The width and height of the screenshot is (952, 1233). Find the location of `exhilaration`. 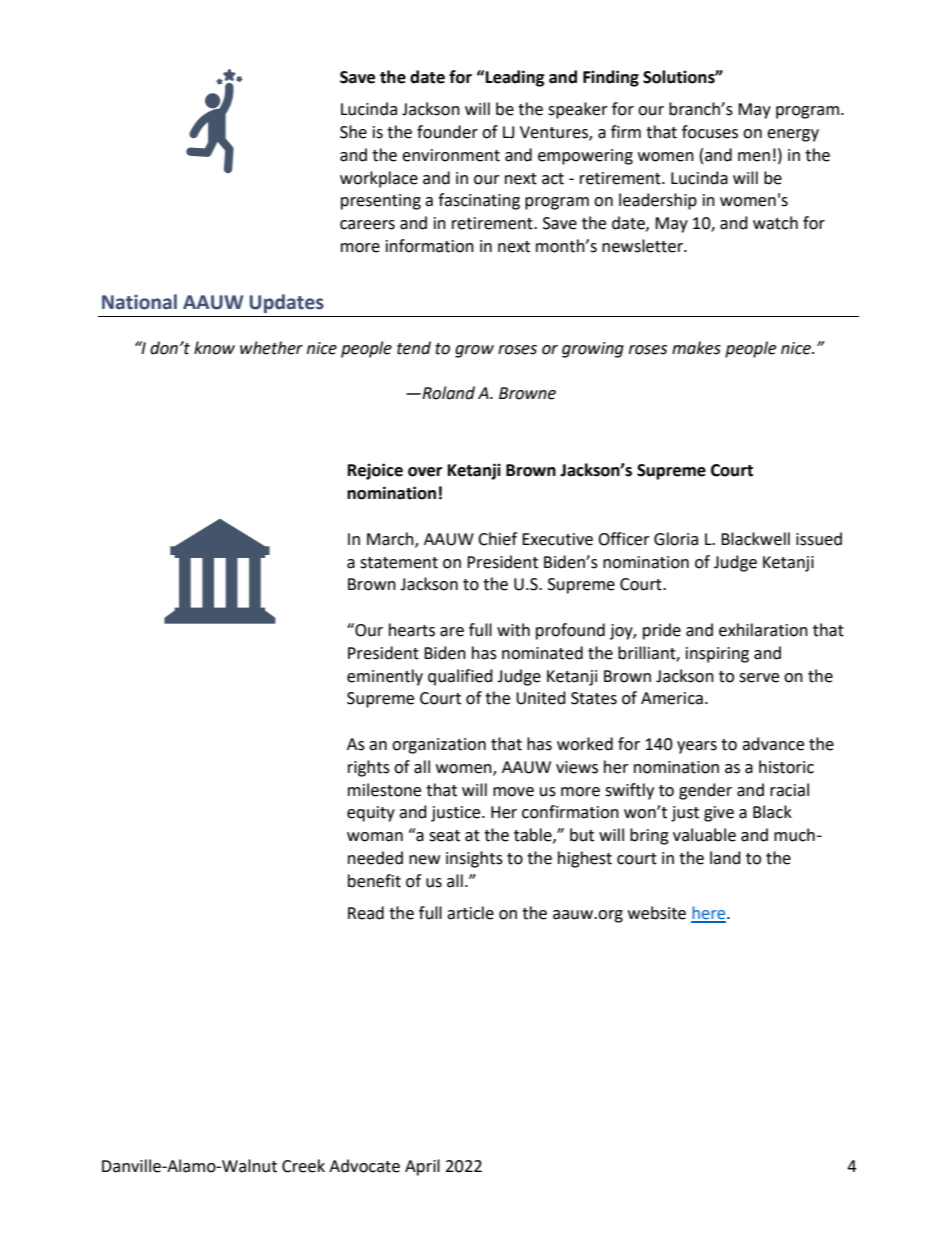

exhilaration is located at coordinates (763, 630).
